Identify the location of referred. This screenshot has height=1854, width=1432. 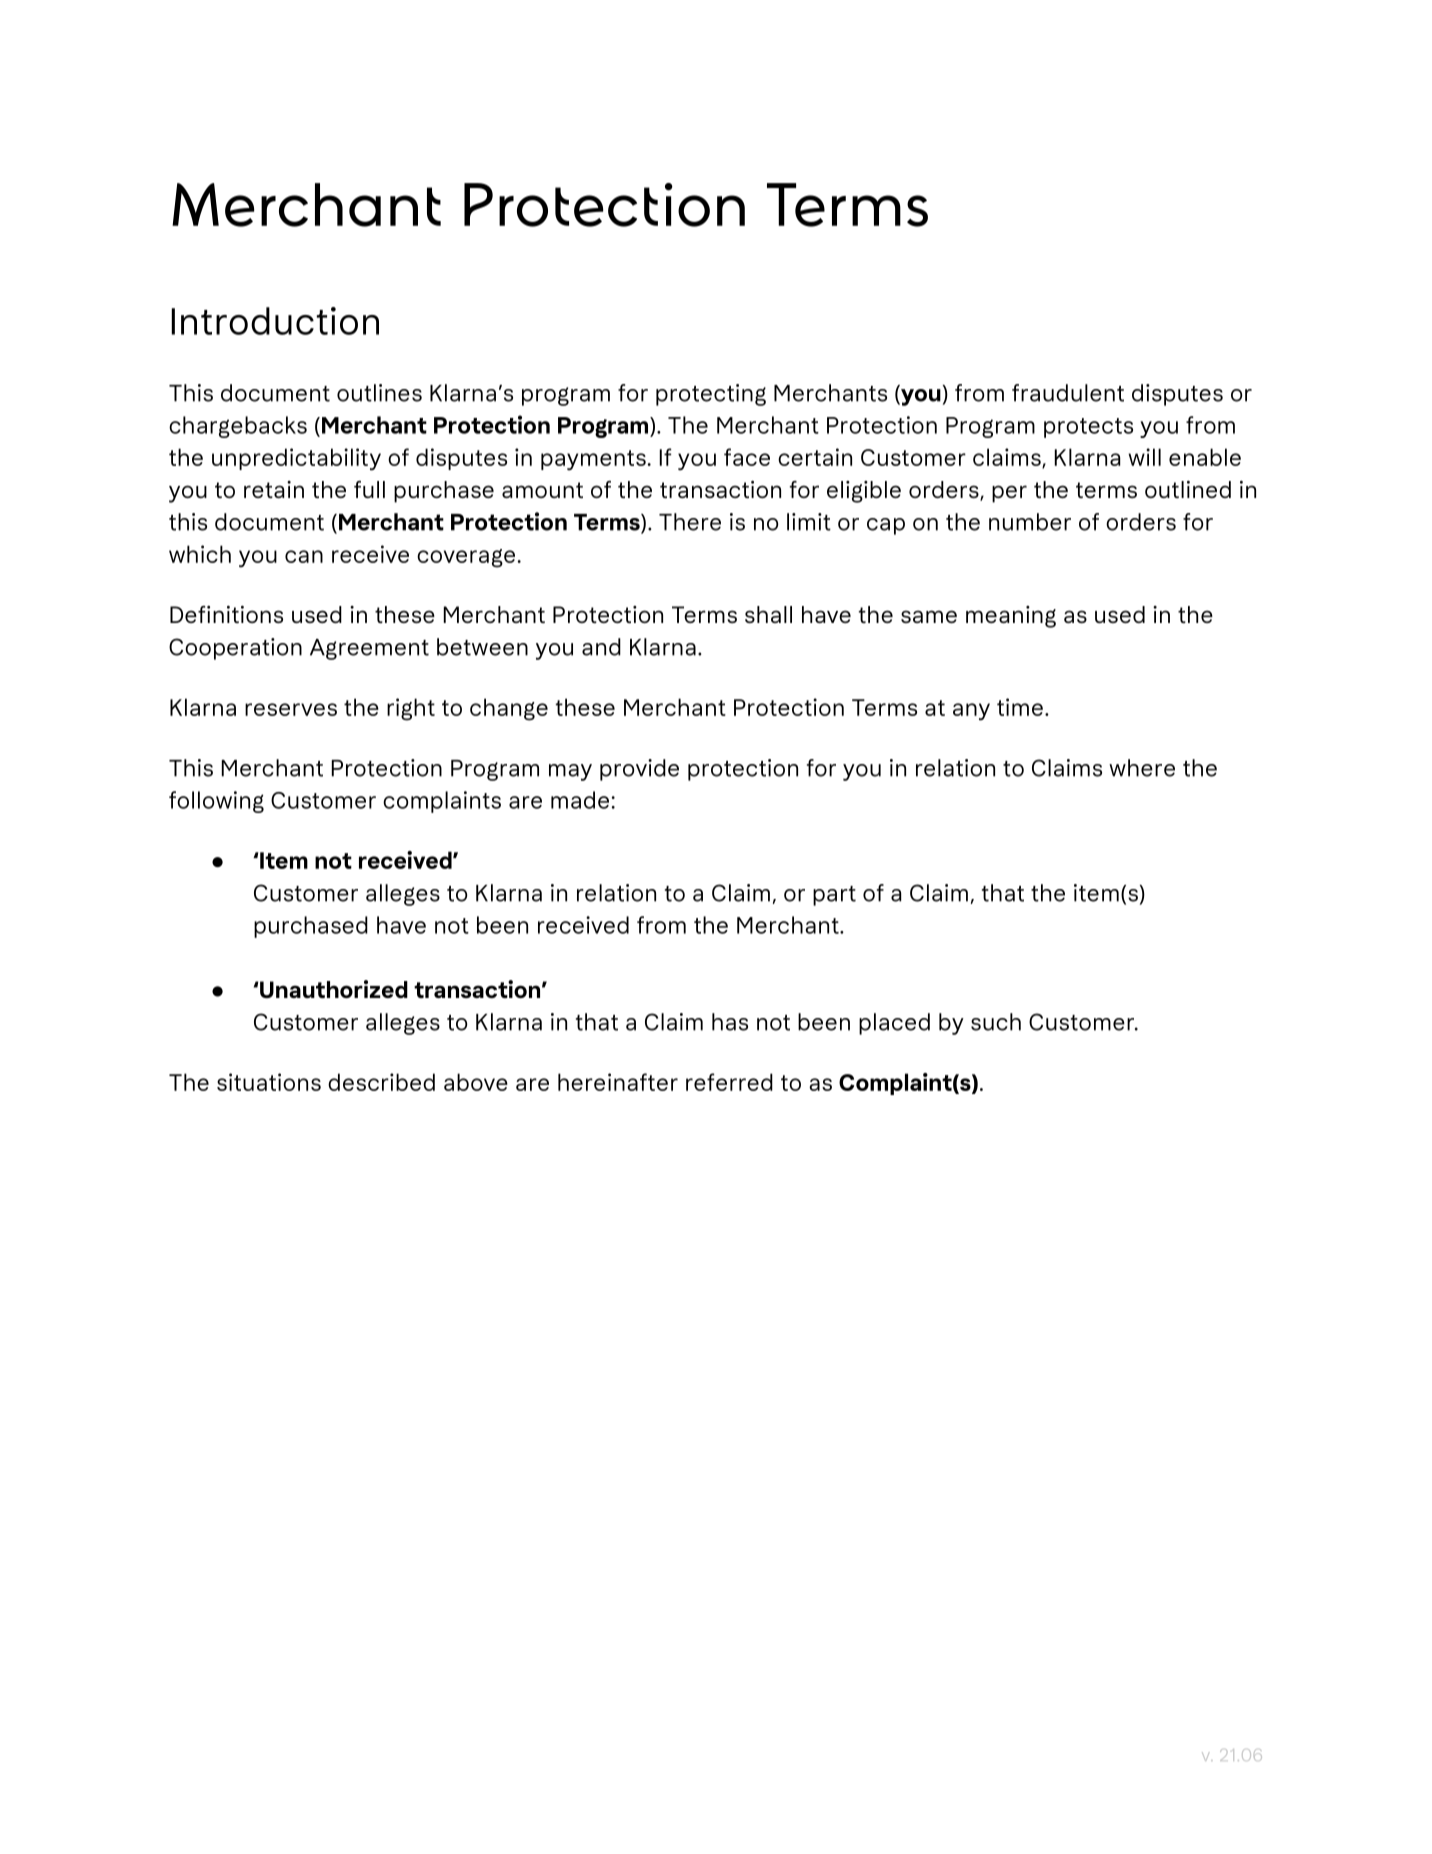
(729, 1082).
